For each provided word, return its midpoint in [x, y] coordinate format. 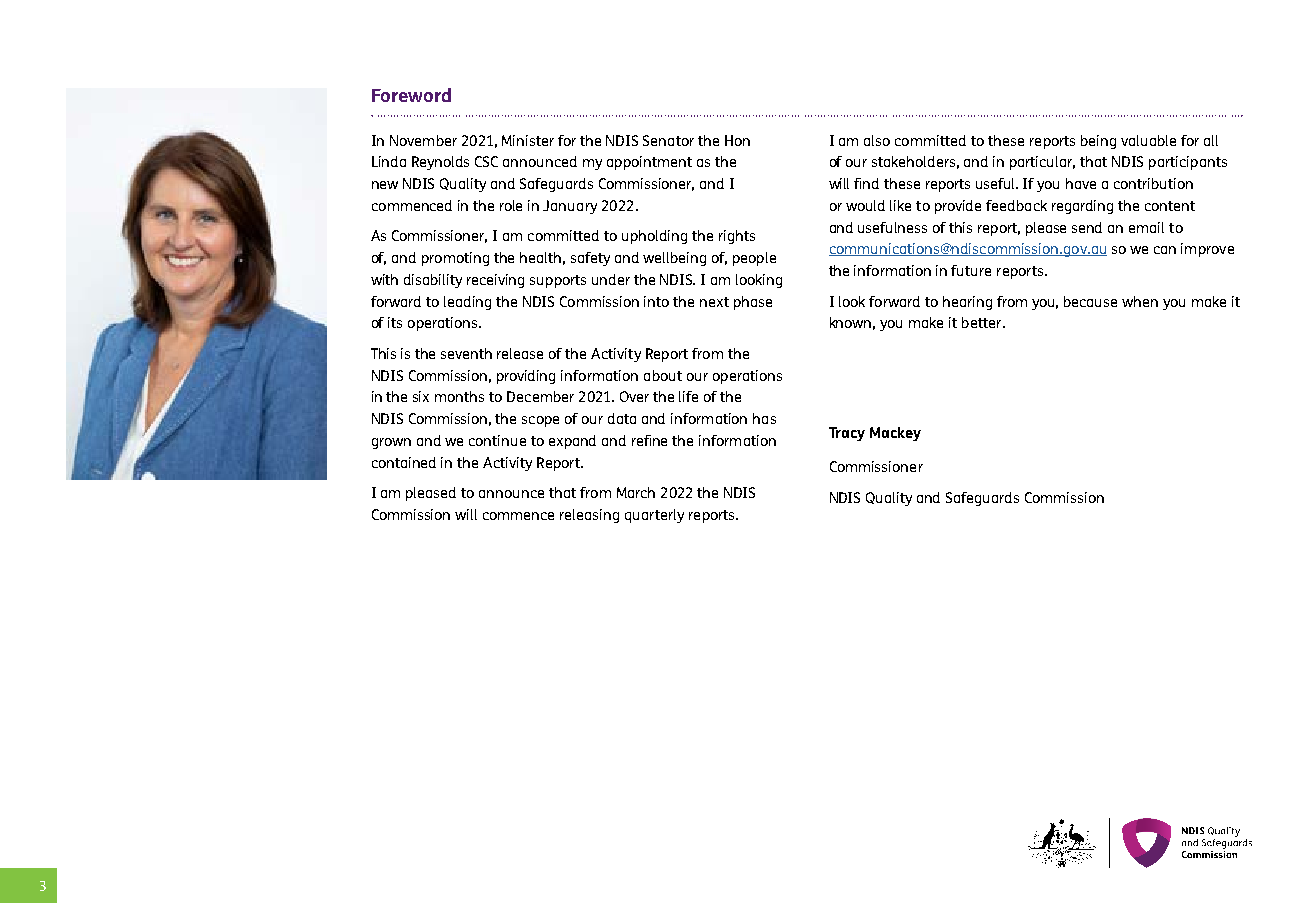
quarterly [654, 516]
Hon [737, 140]
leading [467, 303]
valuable [1148, 140]
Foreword [411, 95]
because [1090, 301]
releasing [589, 516]
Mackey [895, 434]
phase [753, 303]
